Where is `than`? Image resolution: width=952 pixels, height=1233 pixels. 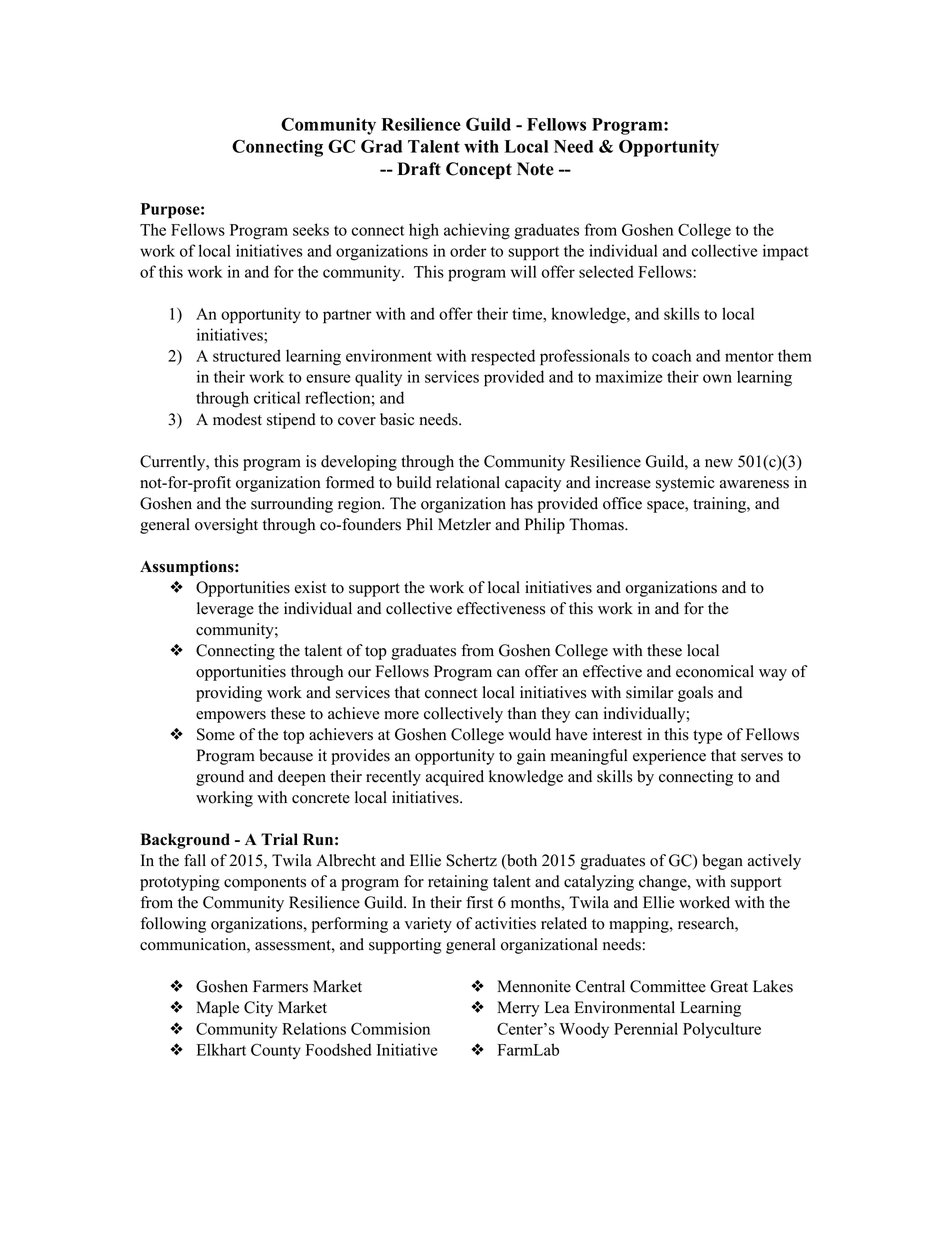
than is located at coordinates (522, 713).
